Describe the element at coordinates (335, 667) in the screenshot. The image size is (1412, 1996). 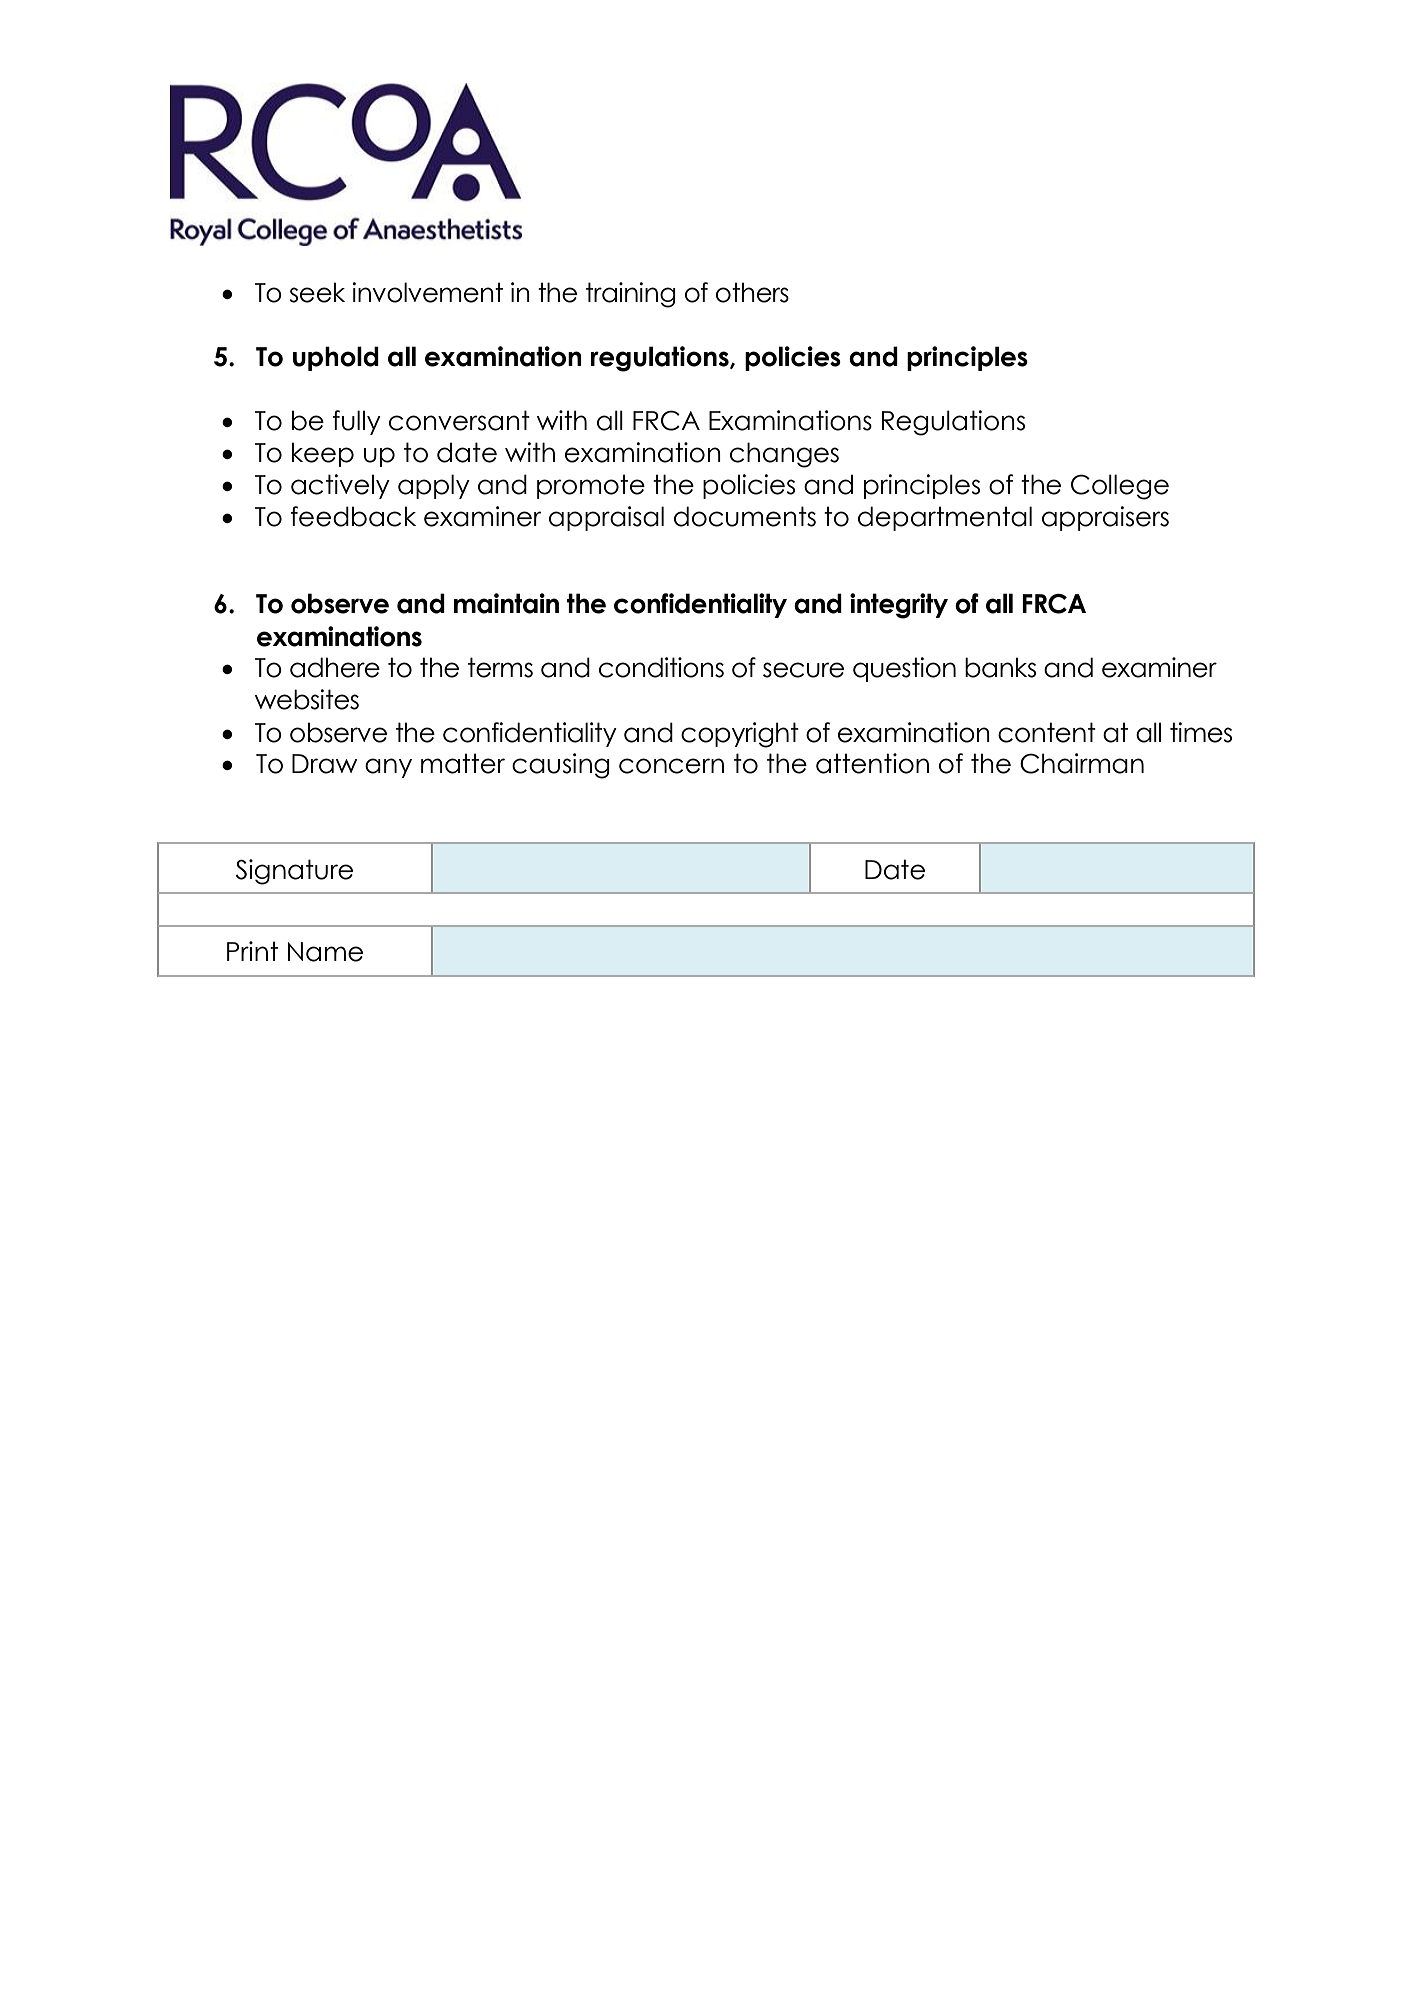
I see `adhere` at that location.
